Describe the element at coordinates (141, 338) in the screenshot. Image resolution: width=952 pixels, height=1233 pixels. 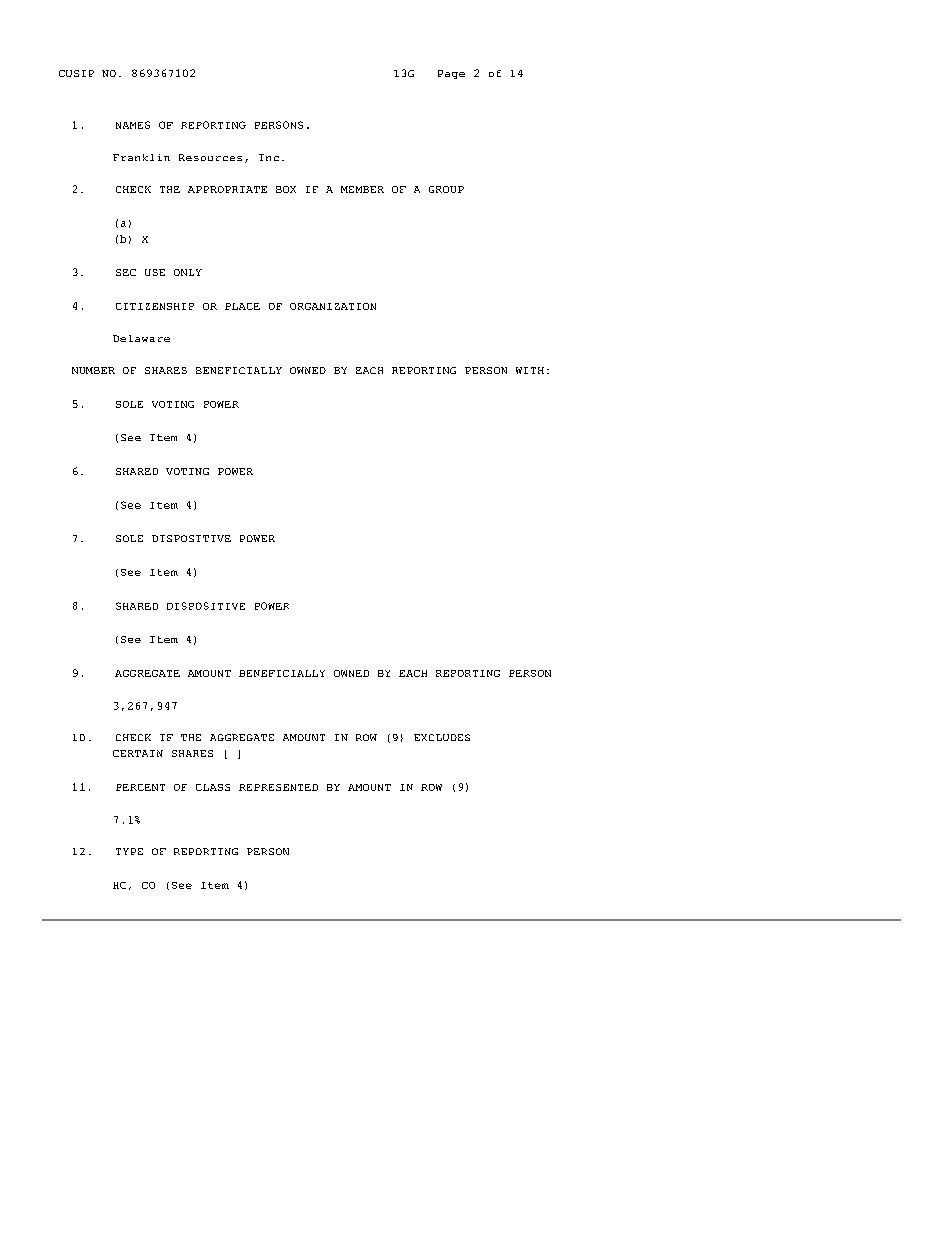
I see `Delaware` at that location.
